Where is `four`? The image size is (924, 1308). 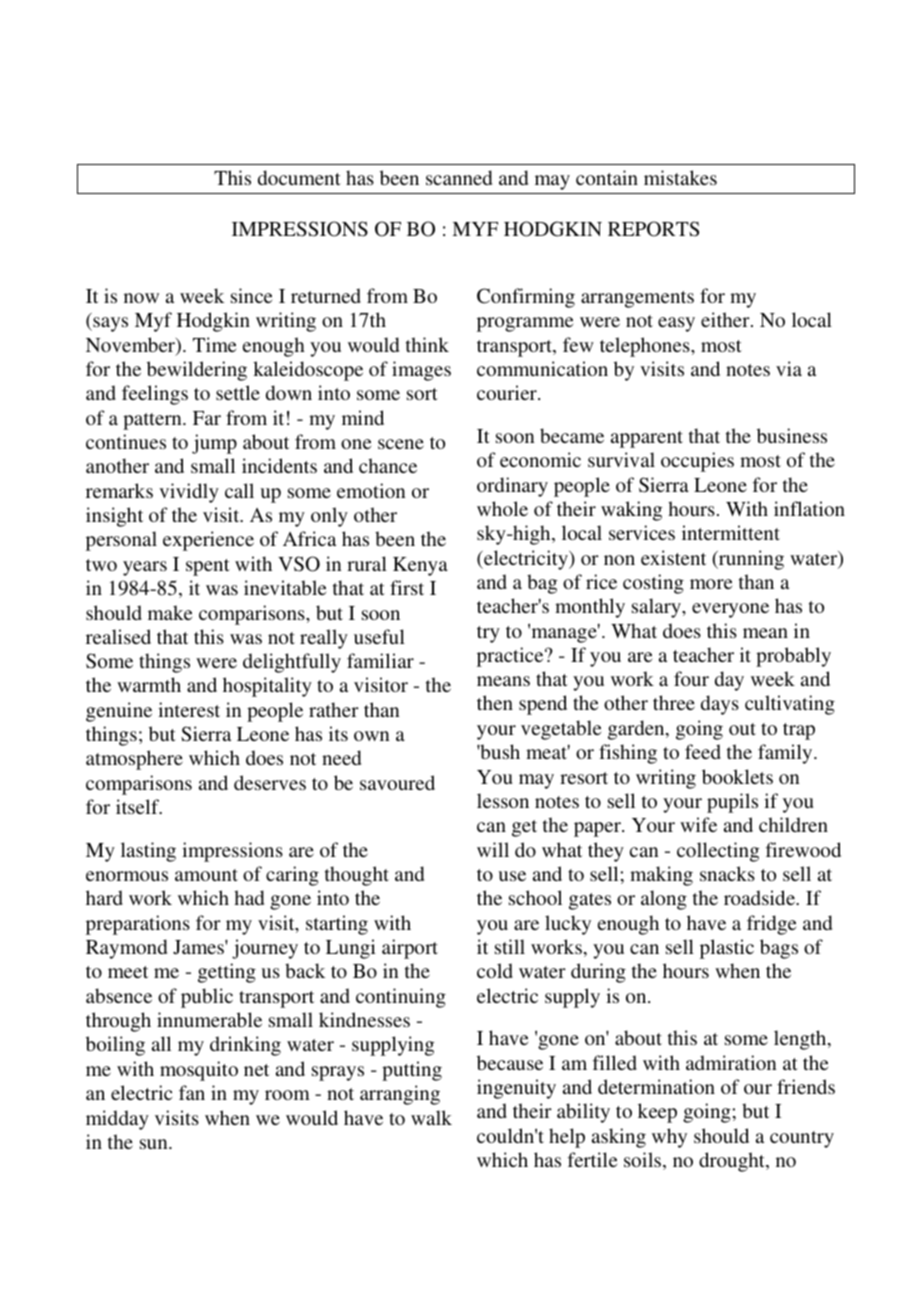 four is located at coordinates (691, 678).
